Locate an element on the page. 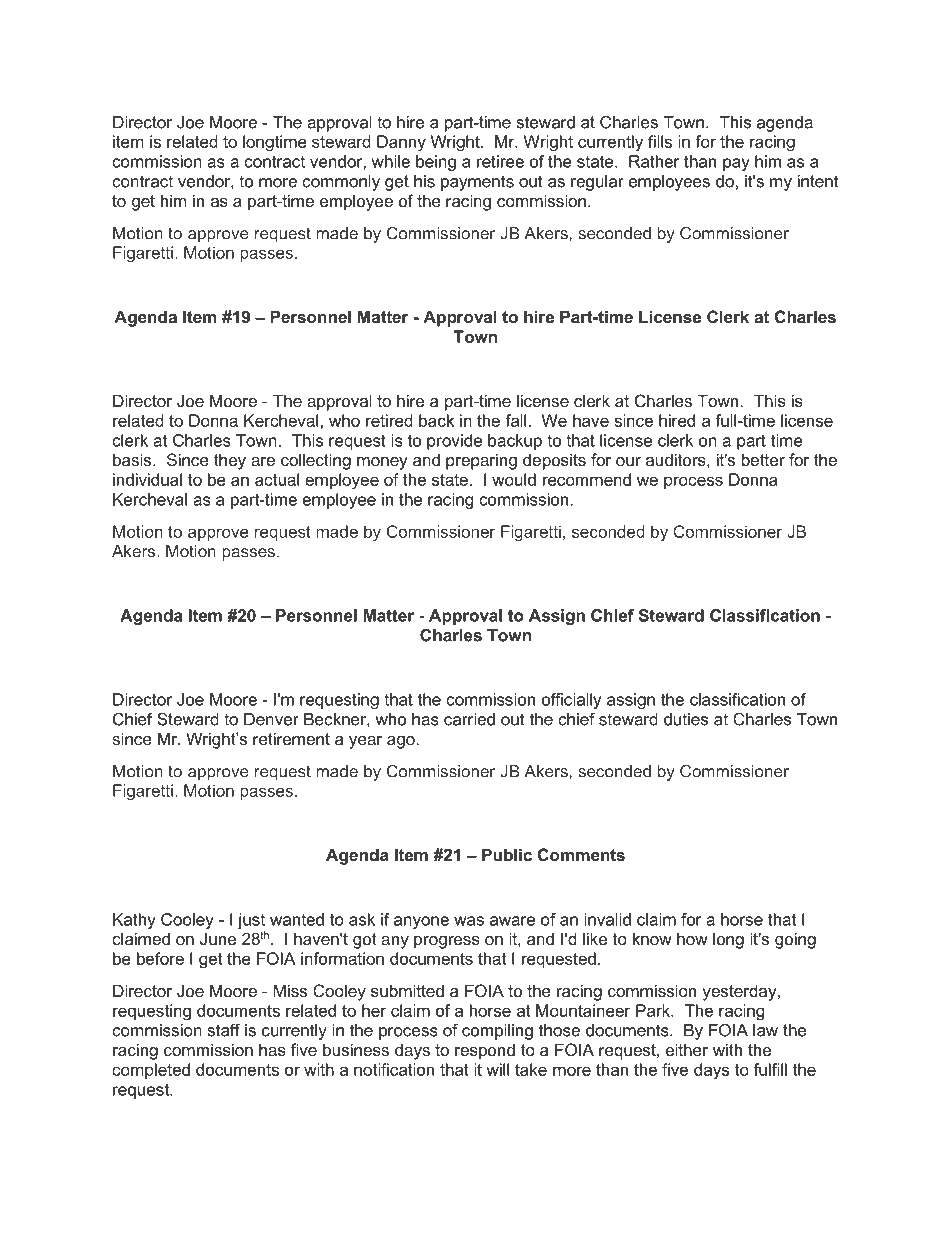  law is located at coordinates (765, 1030).
